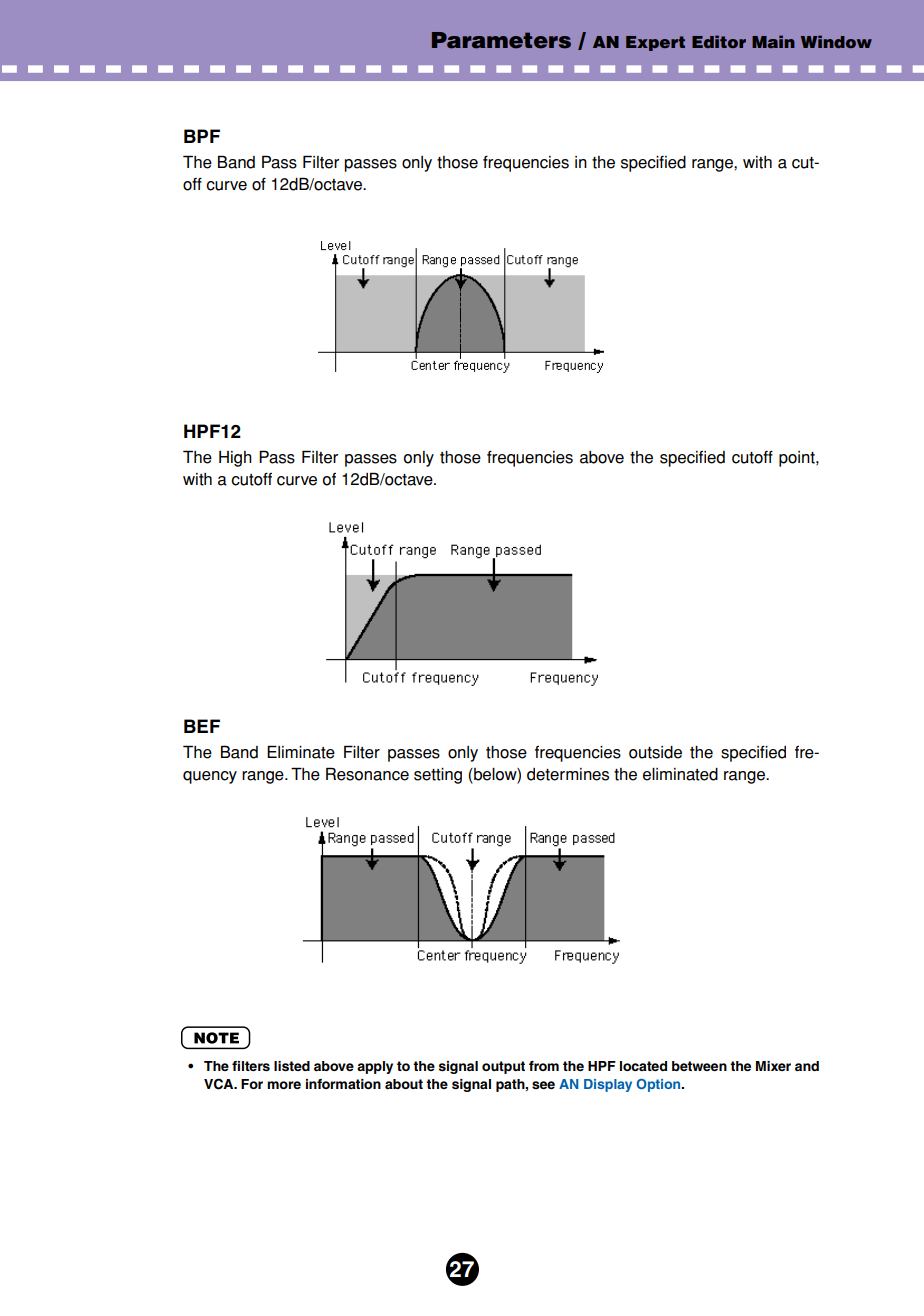 This screenshot has height=1316, width=924. Describe the element at coordinates (438, 776) in the screenshot. I see `setting` at that location.
